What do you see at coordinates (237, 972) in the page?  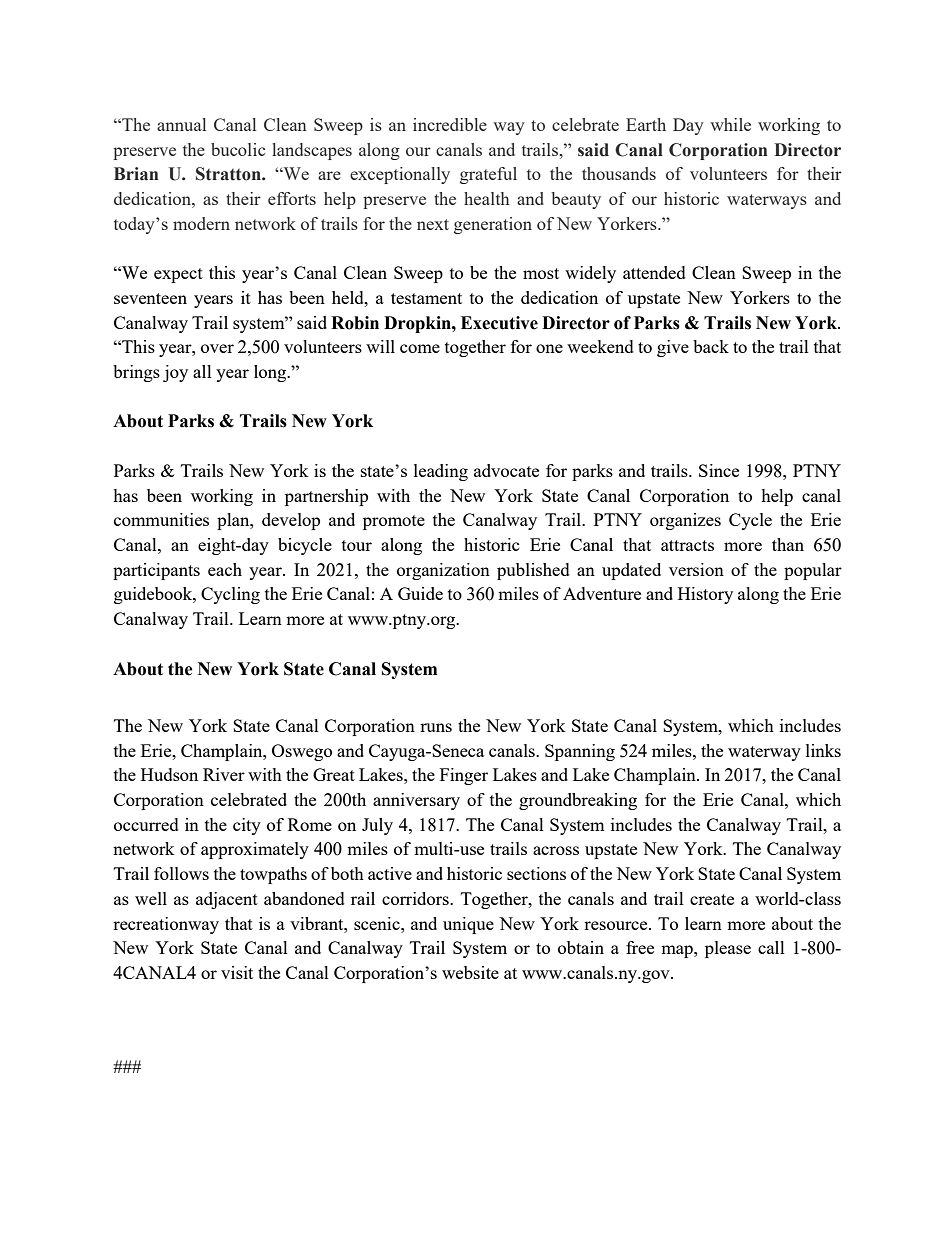 I see `visit` at bounding box center [237, 972].
